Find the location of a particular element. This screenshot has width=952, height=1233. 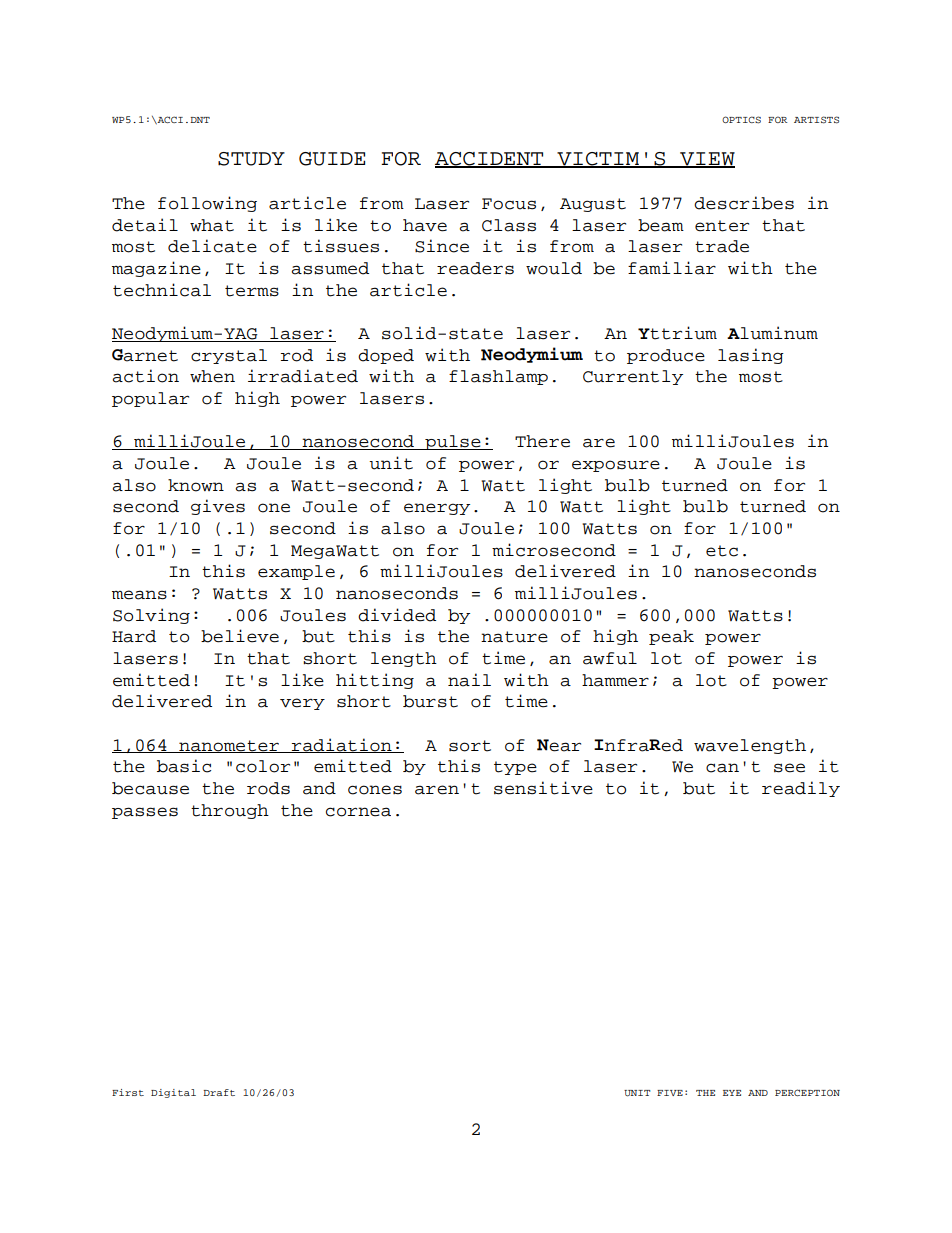

nature is located at coordinates (514, 637).
